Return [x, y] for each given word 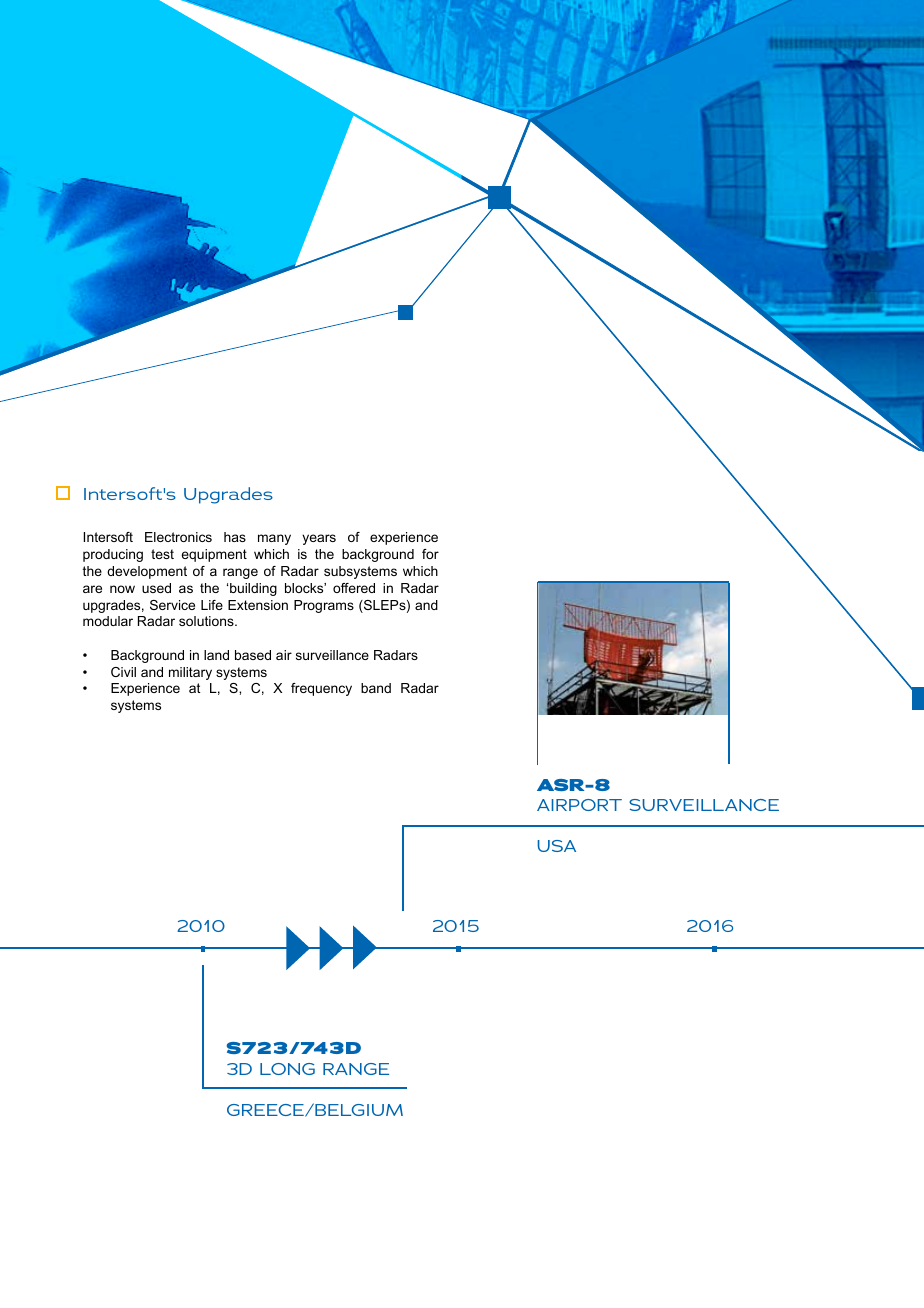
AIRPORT [579, 805]
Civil [123, 672]
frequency [321, 689]
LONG [287, 1069]
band [376, 688]
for [430, 554]
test [162, 554]
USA [556, 846]
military [190, 673]
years [319, 539]
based [253, 655]
